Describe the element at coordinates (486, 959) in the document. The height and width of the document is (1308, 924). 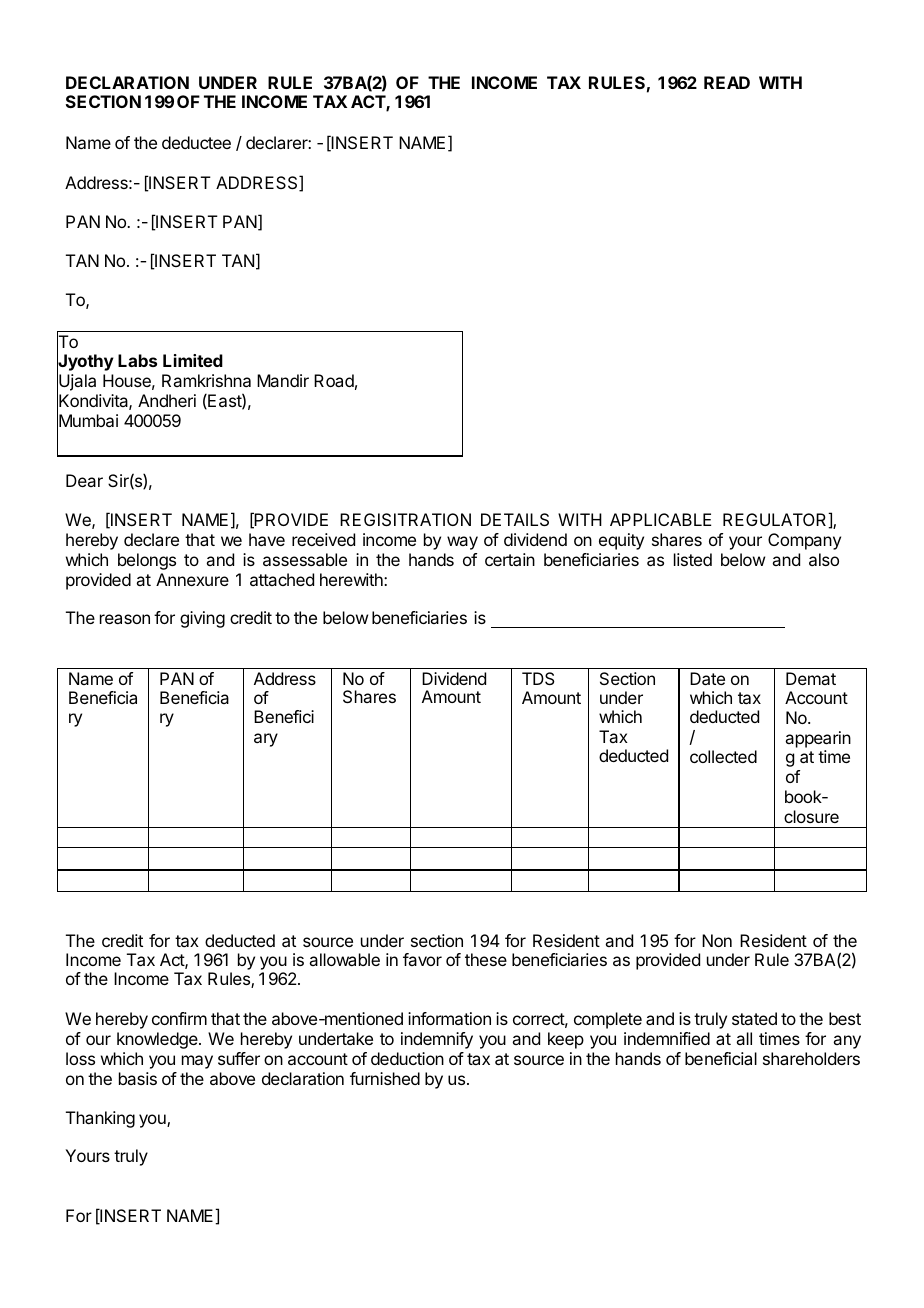
I see `these` at that location.
